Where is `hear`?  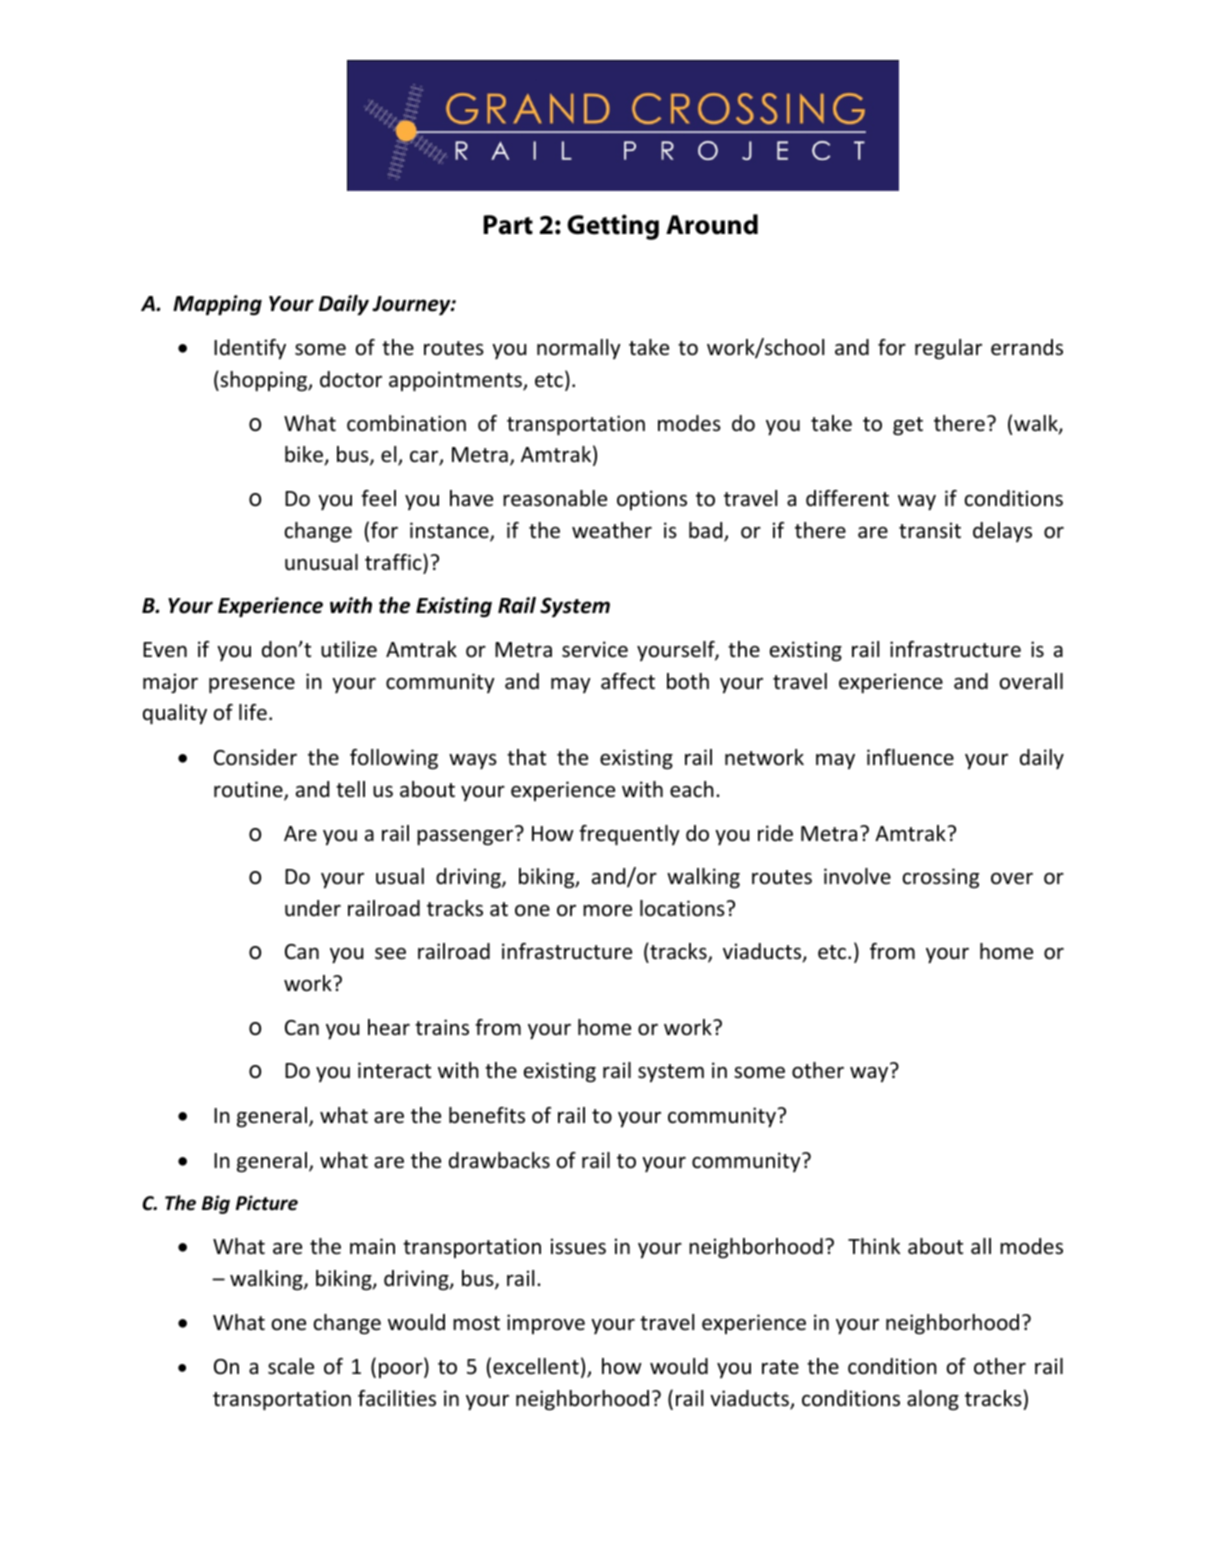 hear is located at coordinates (389, 1027).
